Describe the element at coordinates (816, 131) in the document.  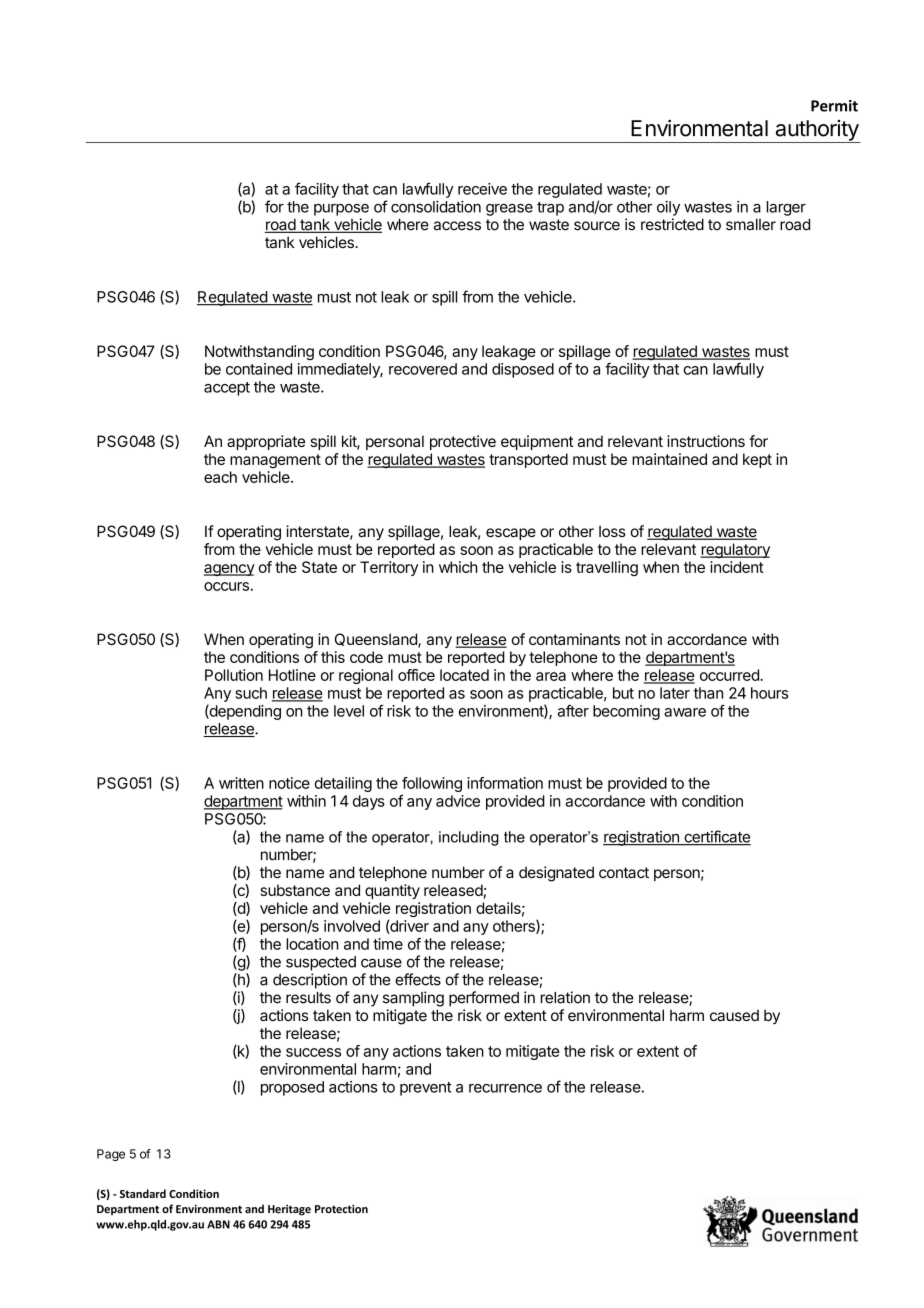
I see `authority` at that location.
